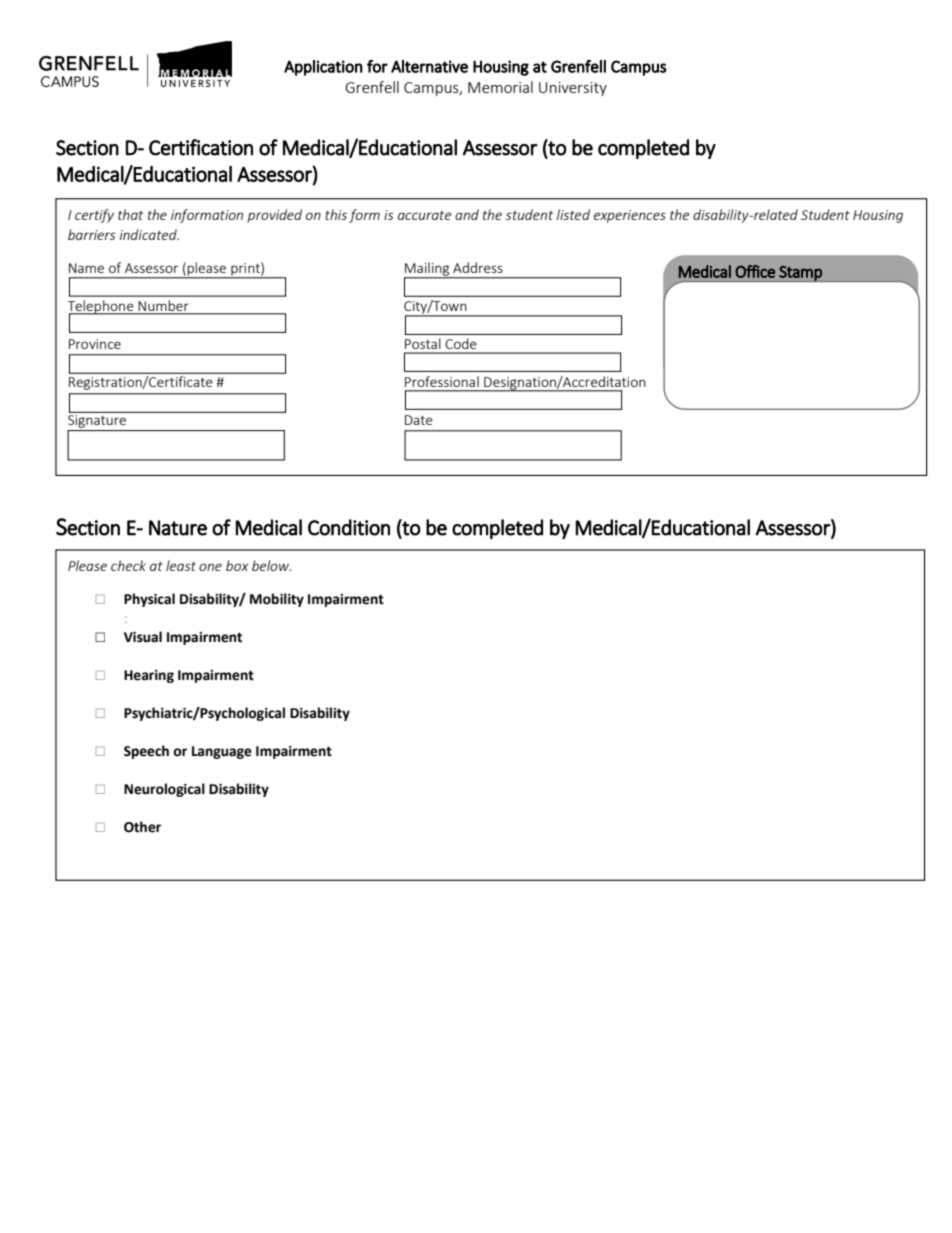 This page has width=952, height=1233. What do you see at coordinates (429, 66) in the page?
I see `Alternative` at bounding box center [429, 66].
